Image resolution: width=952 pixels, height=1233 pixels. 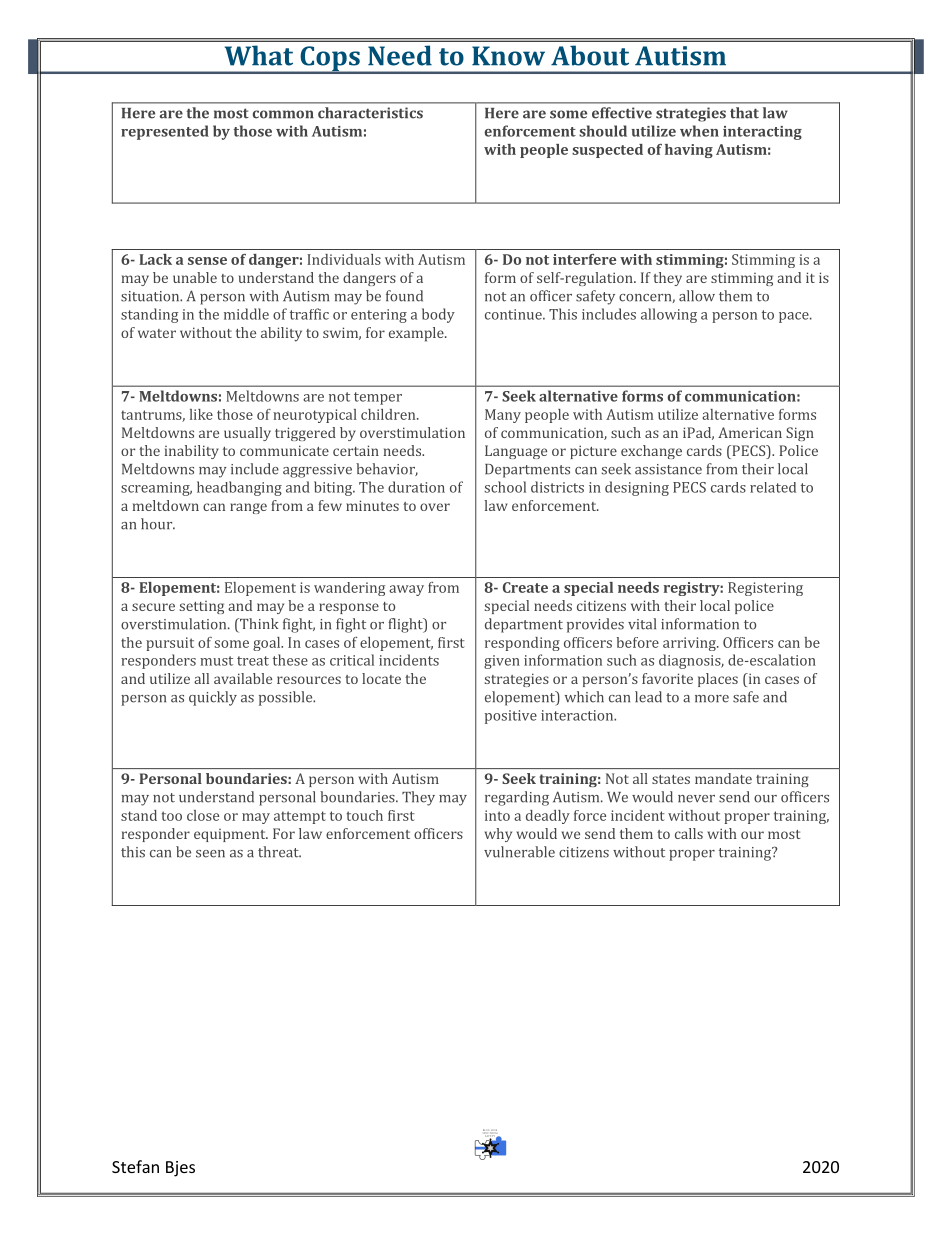 I want to click on when, so click(x=699, y=131).
